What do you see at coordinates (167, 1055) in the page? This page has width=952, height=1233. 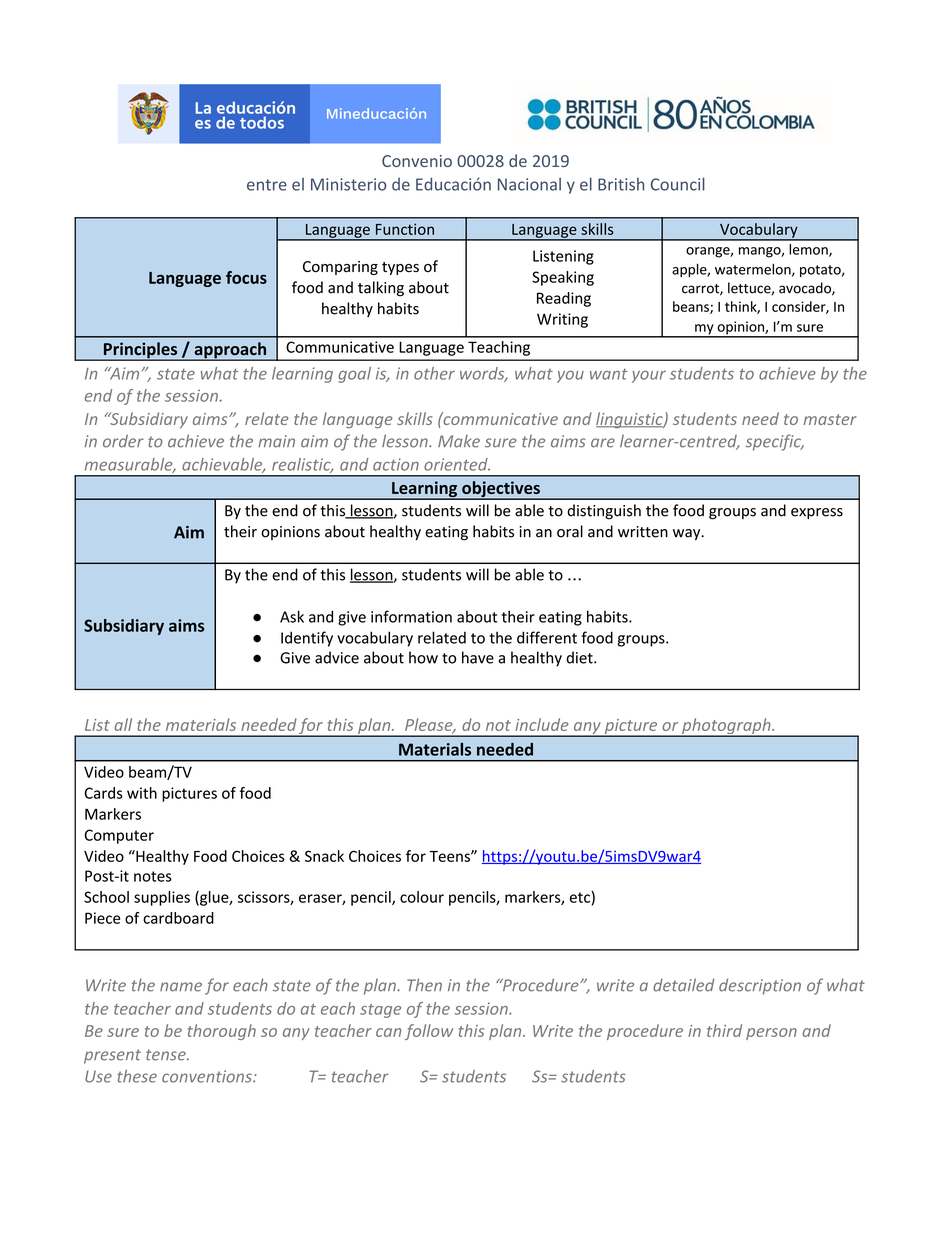 I see `tense` at bounding box center [167, 1055].
